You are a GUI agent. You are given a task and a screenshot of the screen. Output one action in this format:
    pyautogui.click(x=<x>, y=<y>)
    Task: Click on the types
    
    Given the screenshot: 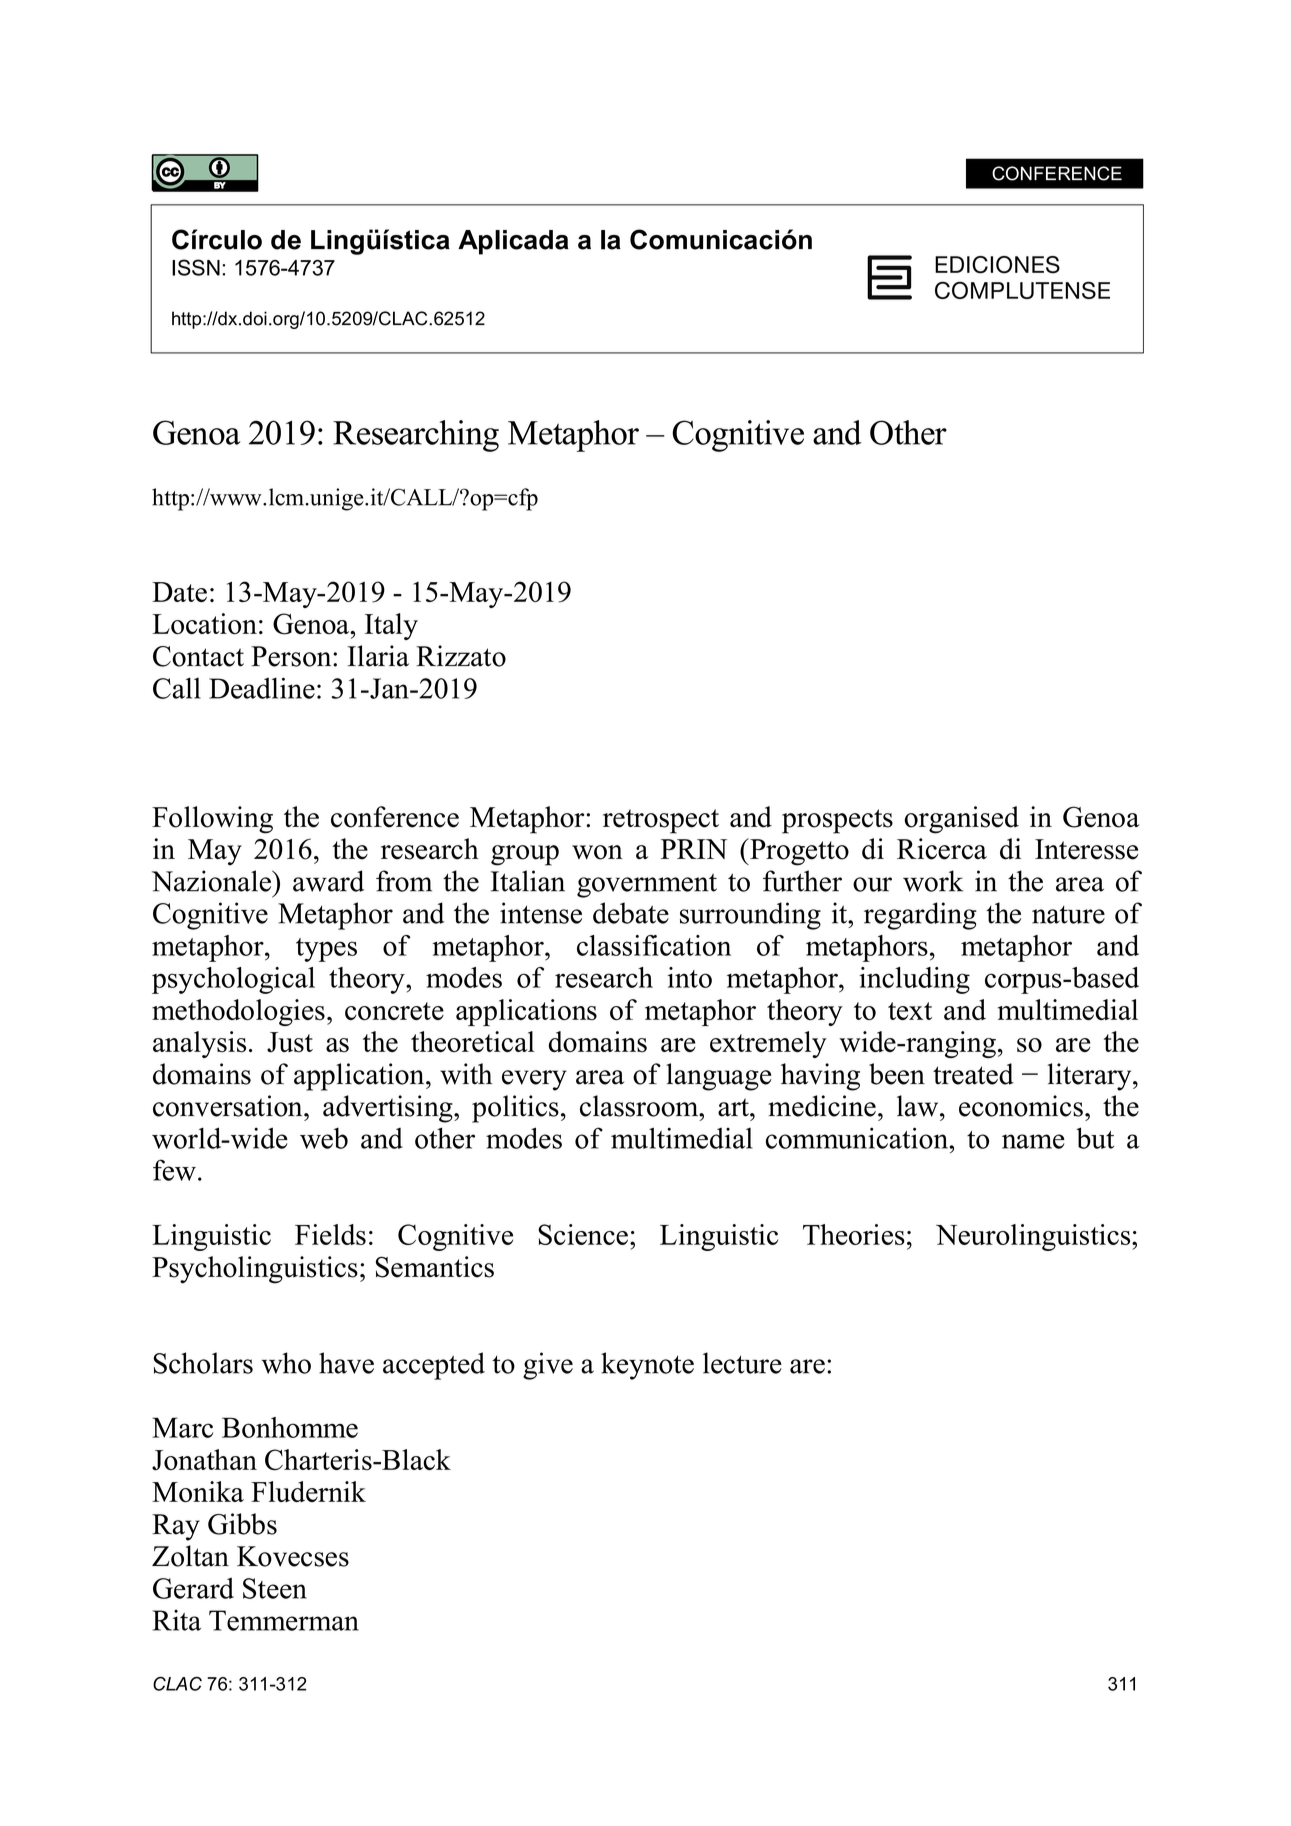 What is the action you would take?
    pyautogui.click(x=326, y=950)
